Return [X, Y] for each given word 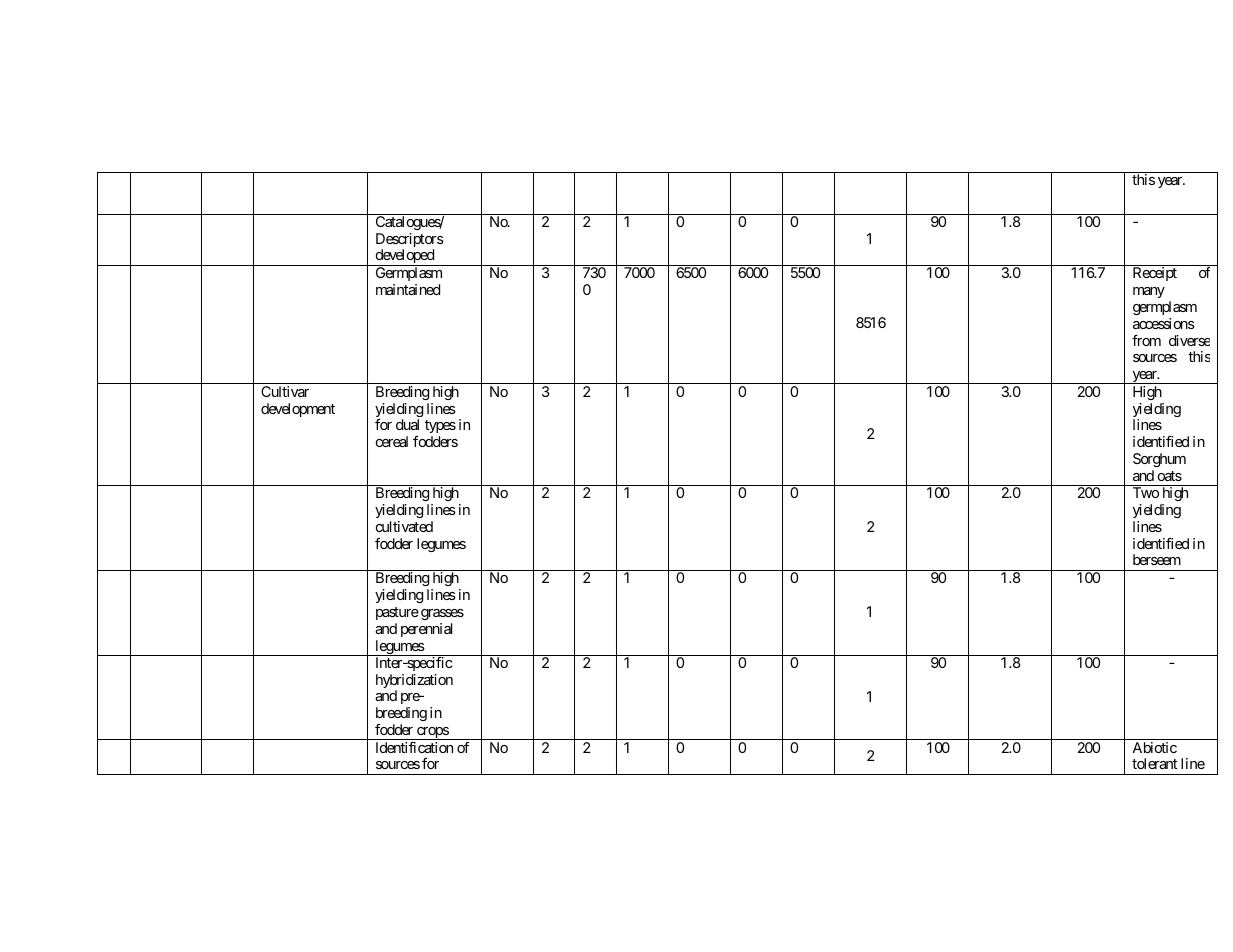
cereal [392, 441]
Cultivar [285, 391]
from [1146, 340]
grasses [442, 614]
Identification [414, 747]
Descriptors [410, 241]
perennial [426, 630]
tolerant [1154, 763]
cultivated [404, 526]
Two [1146, 492]
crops [432, 733]
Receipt [1155, 274]
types [440, 426]
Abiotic [1155, 747]
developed [404, 257]
